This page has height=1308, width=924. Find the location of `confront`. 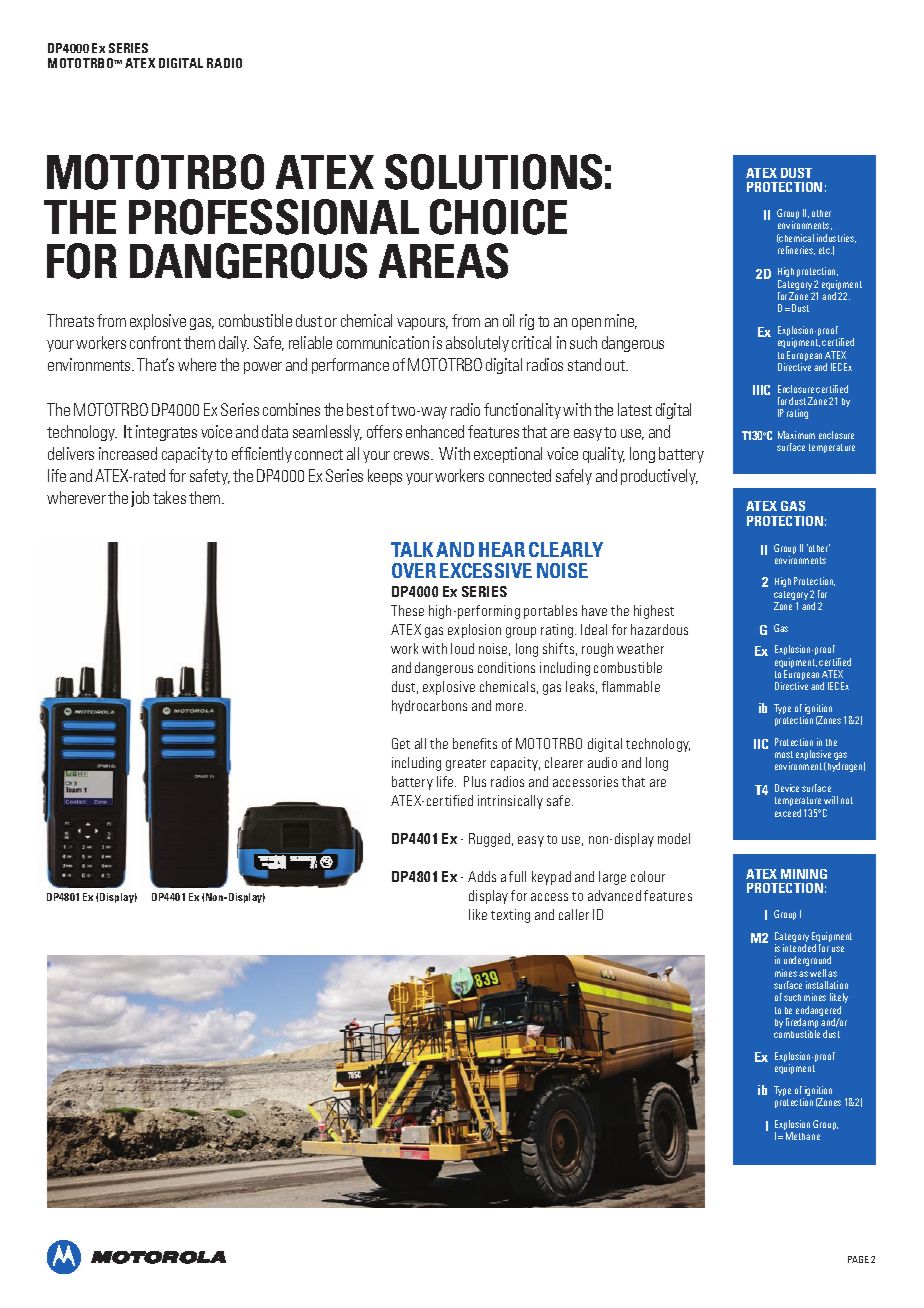

confront is located at coordinates (155, 342).
